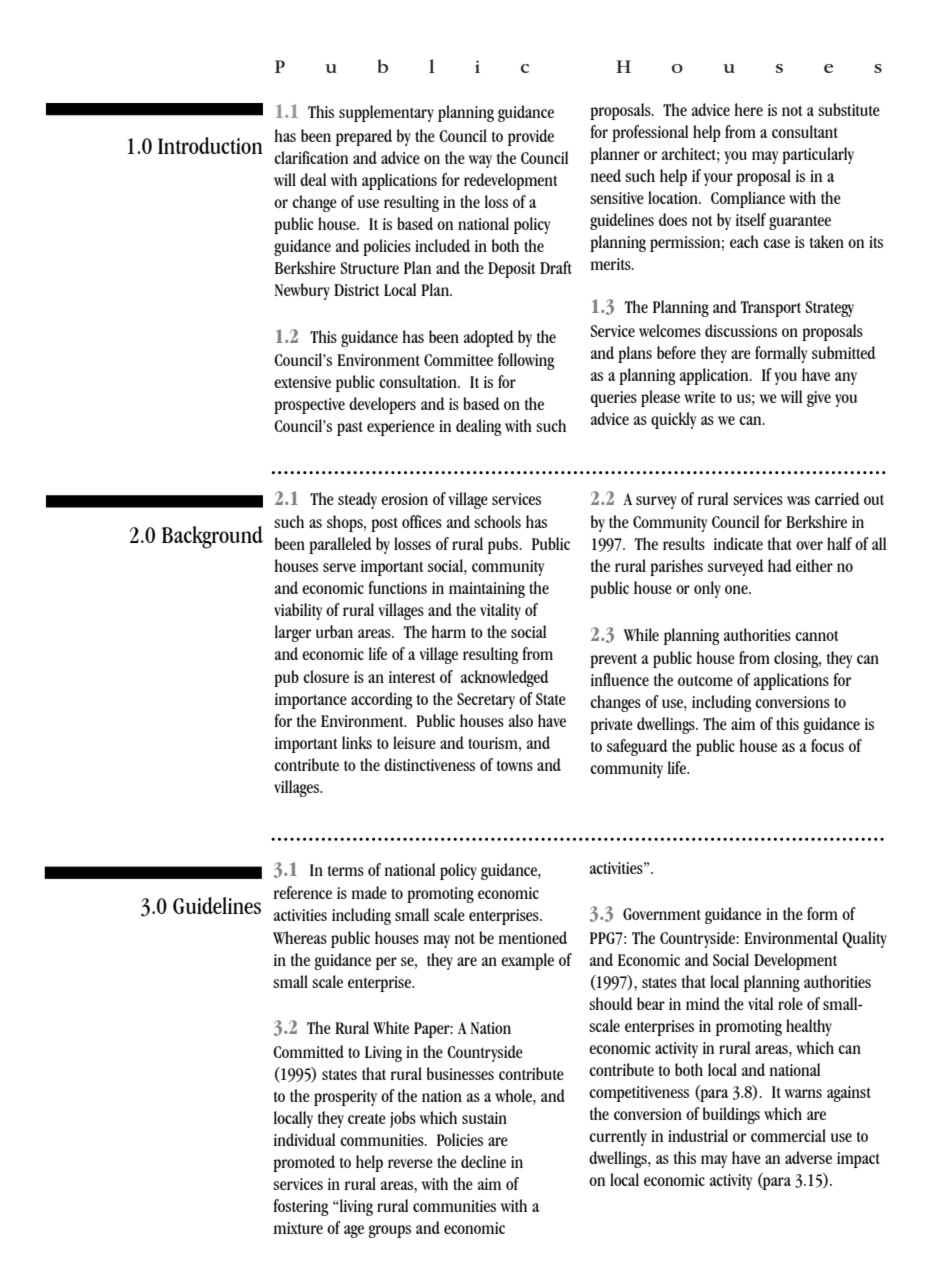 The image size is (937, 1288). I want to click on following, so click(526, 361).
